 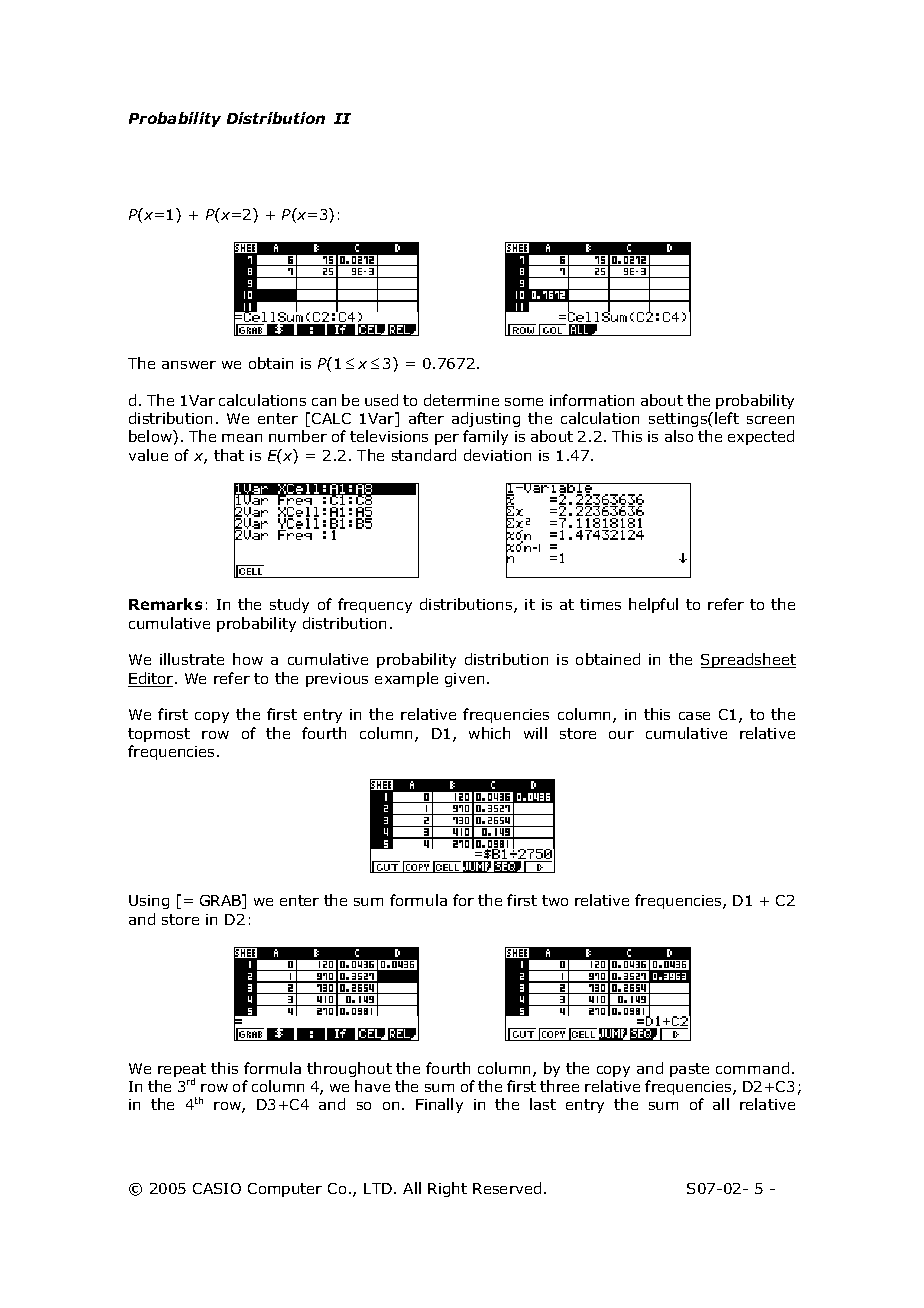 What do you see at coordinates (149, 902) in the screenshot?
I see `Using` at bounding box center [149, 902].
